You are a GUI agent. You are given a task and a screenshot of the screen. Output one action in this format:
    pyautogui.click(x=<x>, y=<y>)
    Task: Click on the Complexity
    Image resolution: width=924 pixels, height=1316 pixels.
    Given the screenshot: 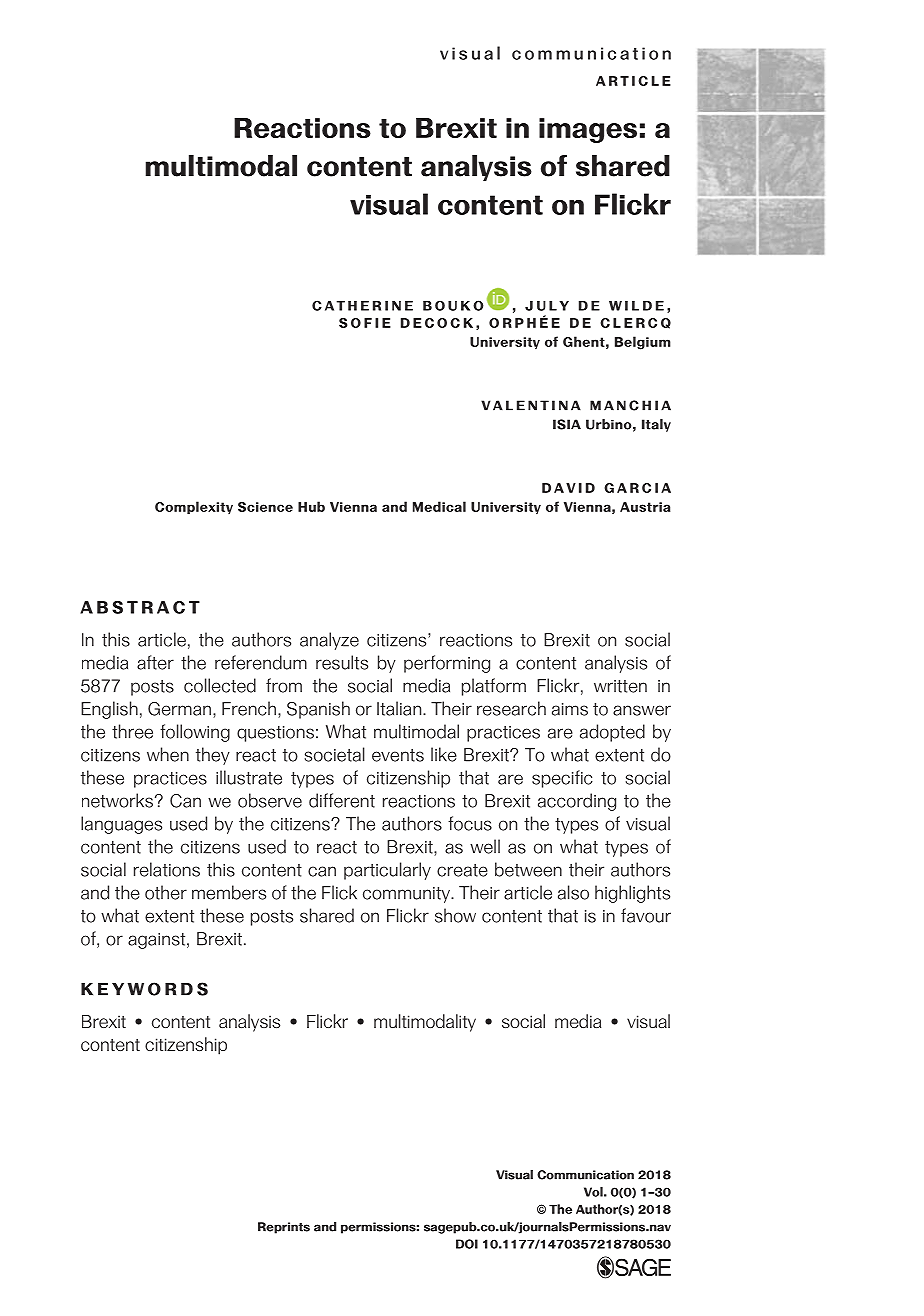 What is the action you would take?
    pyautogui.click(x=194, y=507)
